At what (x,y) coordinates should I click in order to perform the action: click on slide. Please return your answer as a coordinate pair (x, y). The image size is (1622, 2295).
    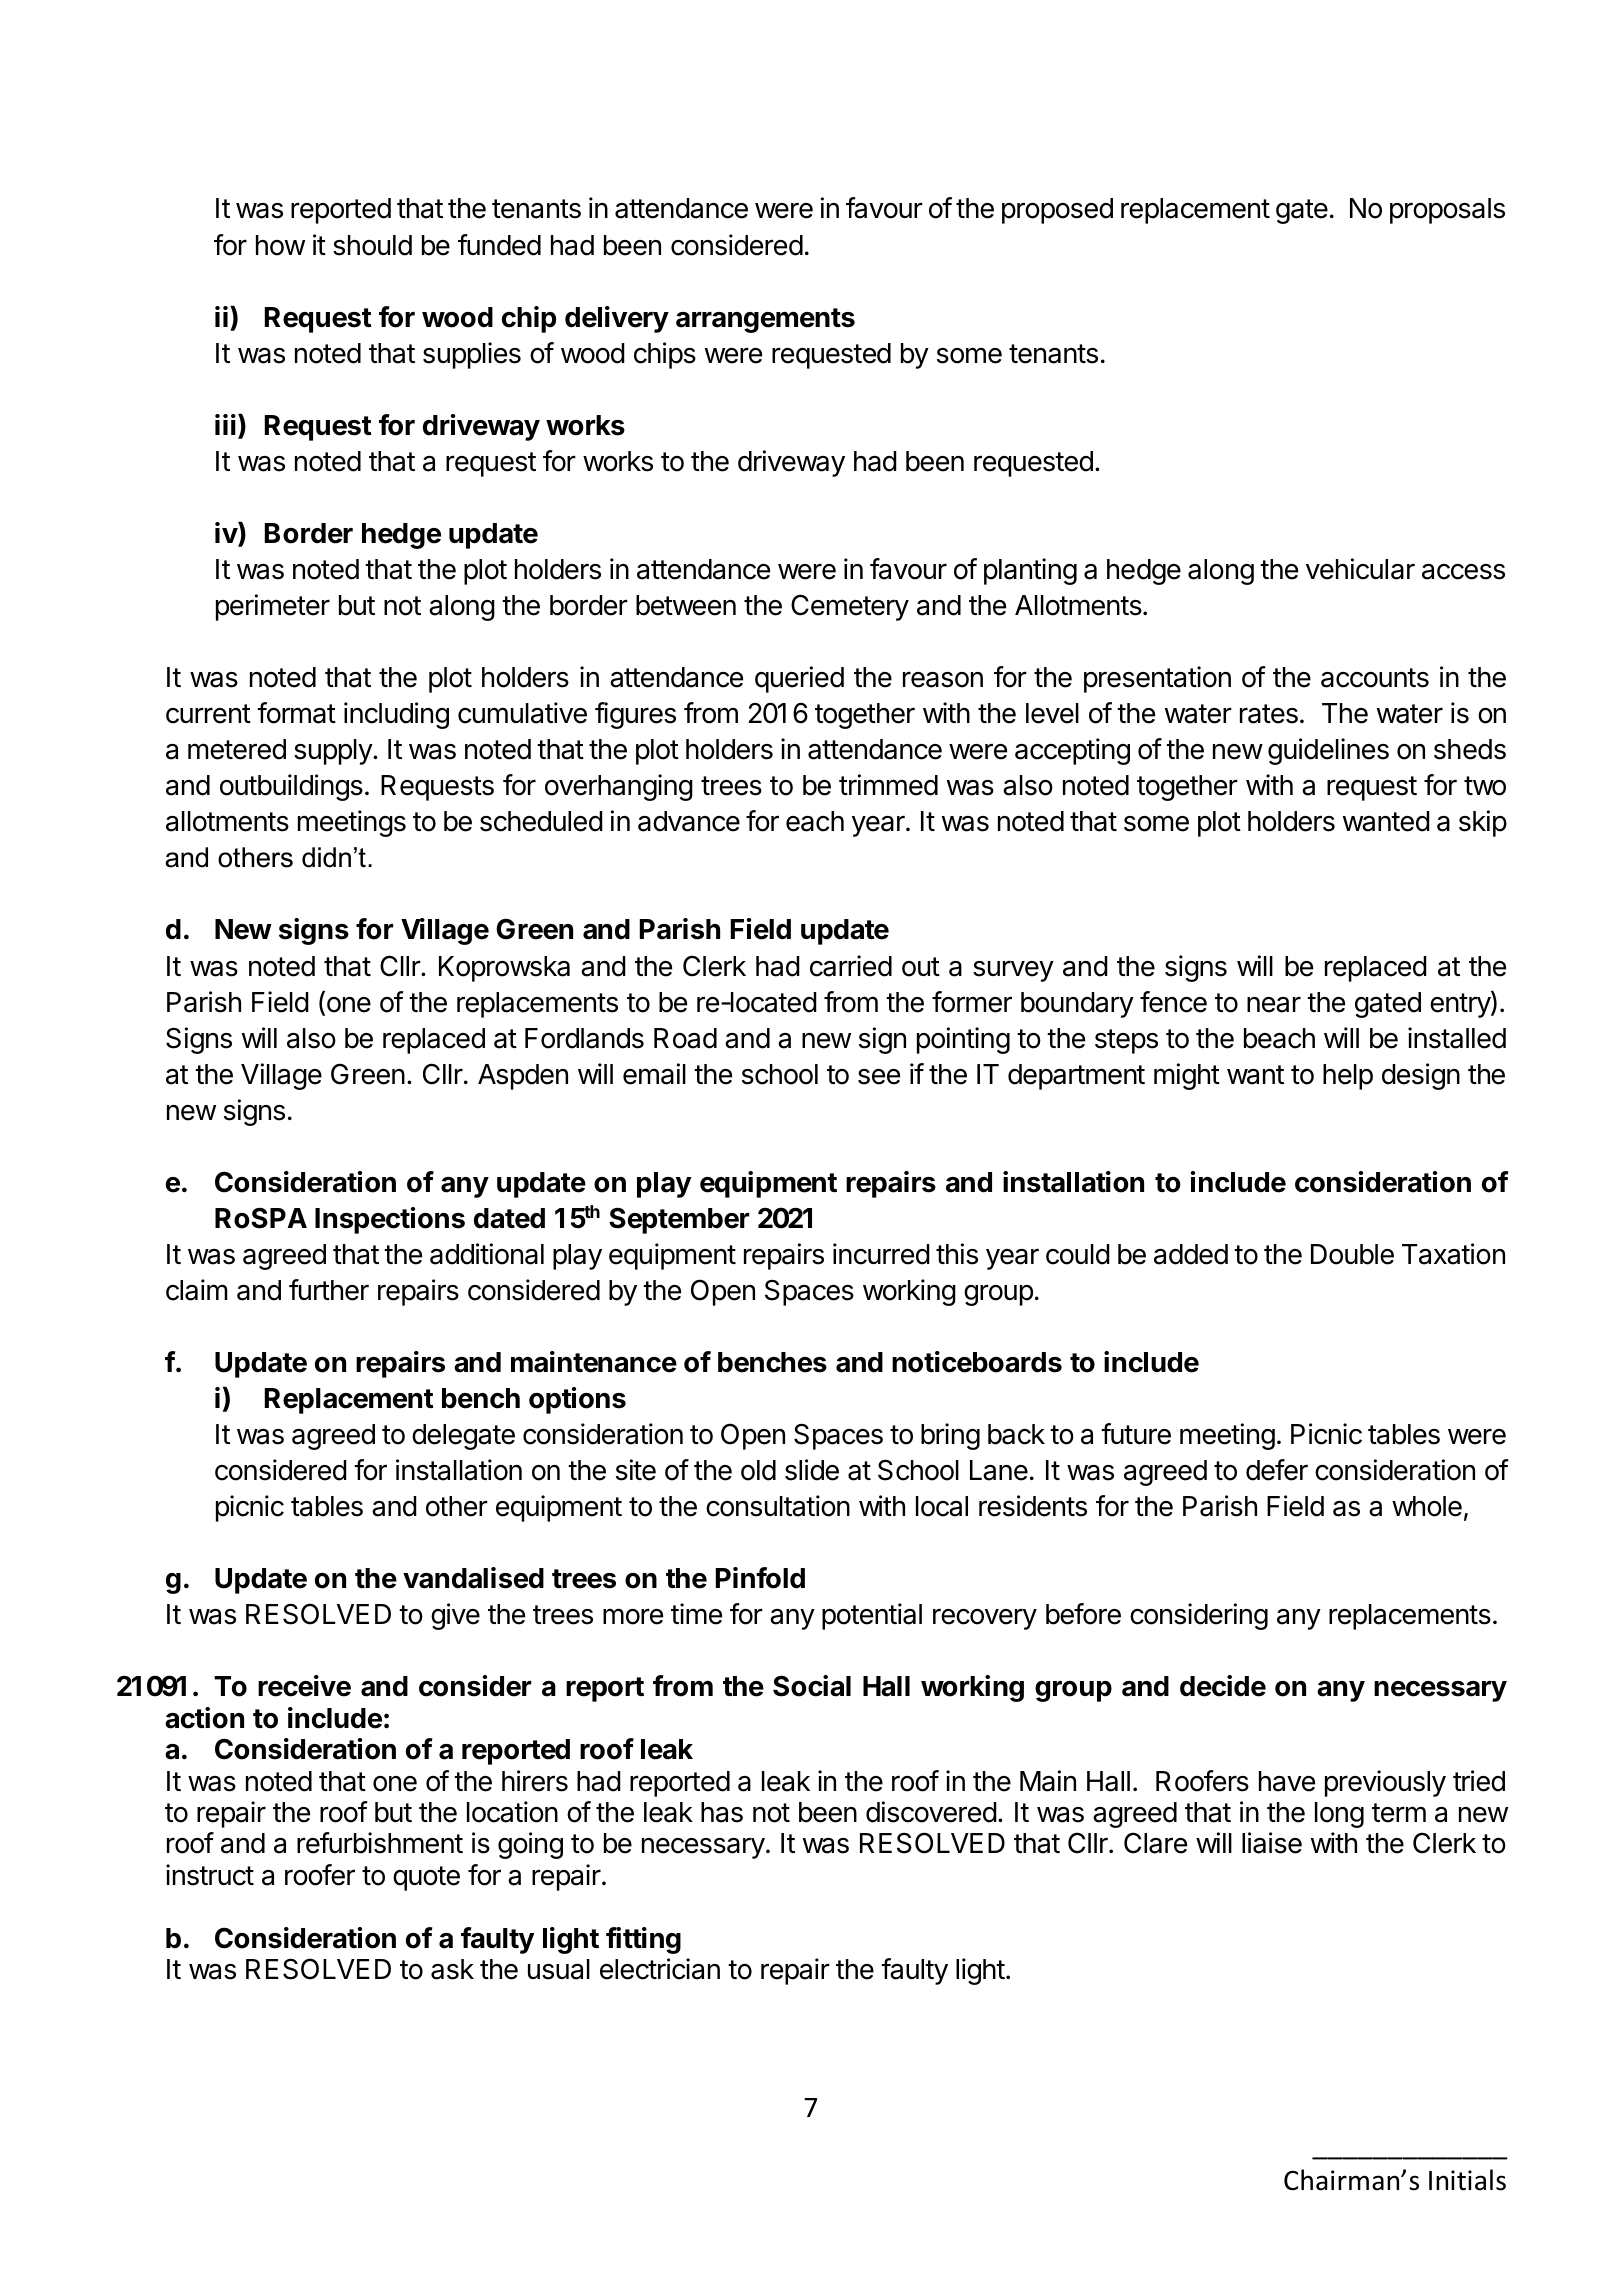
    Looking at the image, I should click on (812, 1470).
